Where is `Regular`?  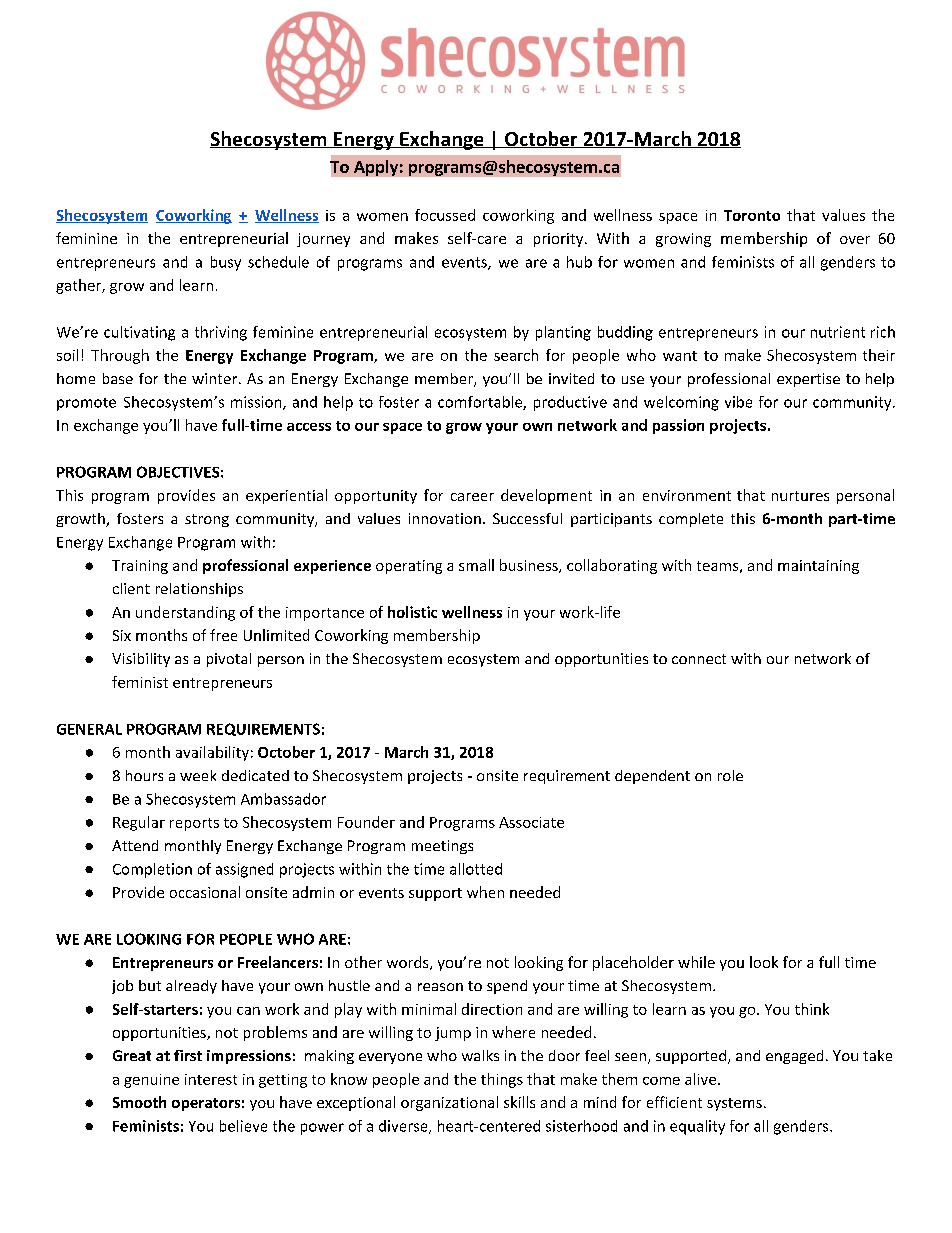
Regular is located at coordinates (139, 823).
